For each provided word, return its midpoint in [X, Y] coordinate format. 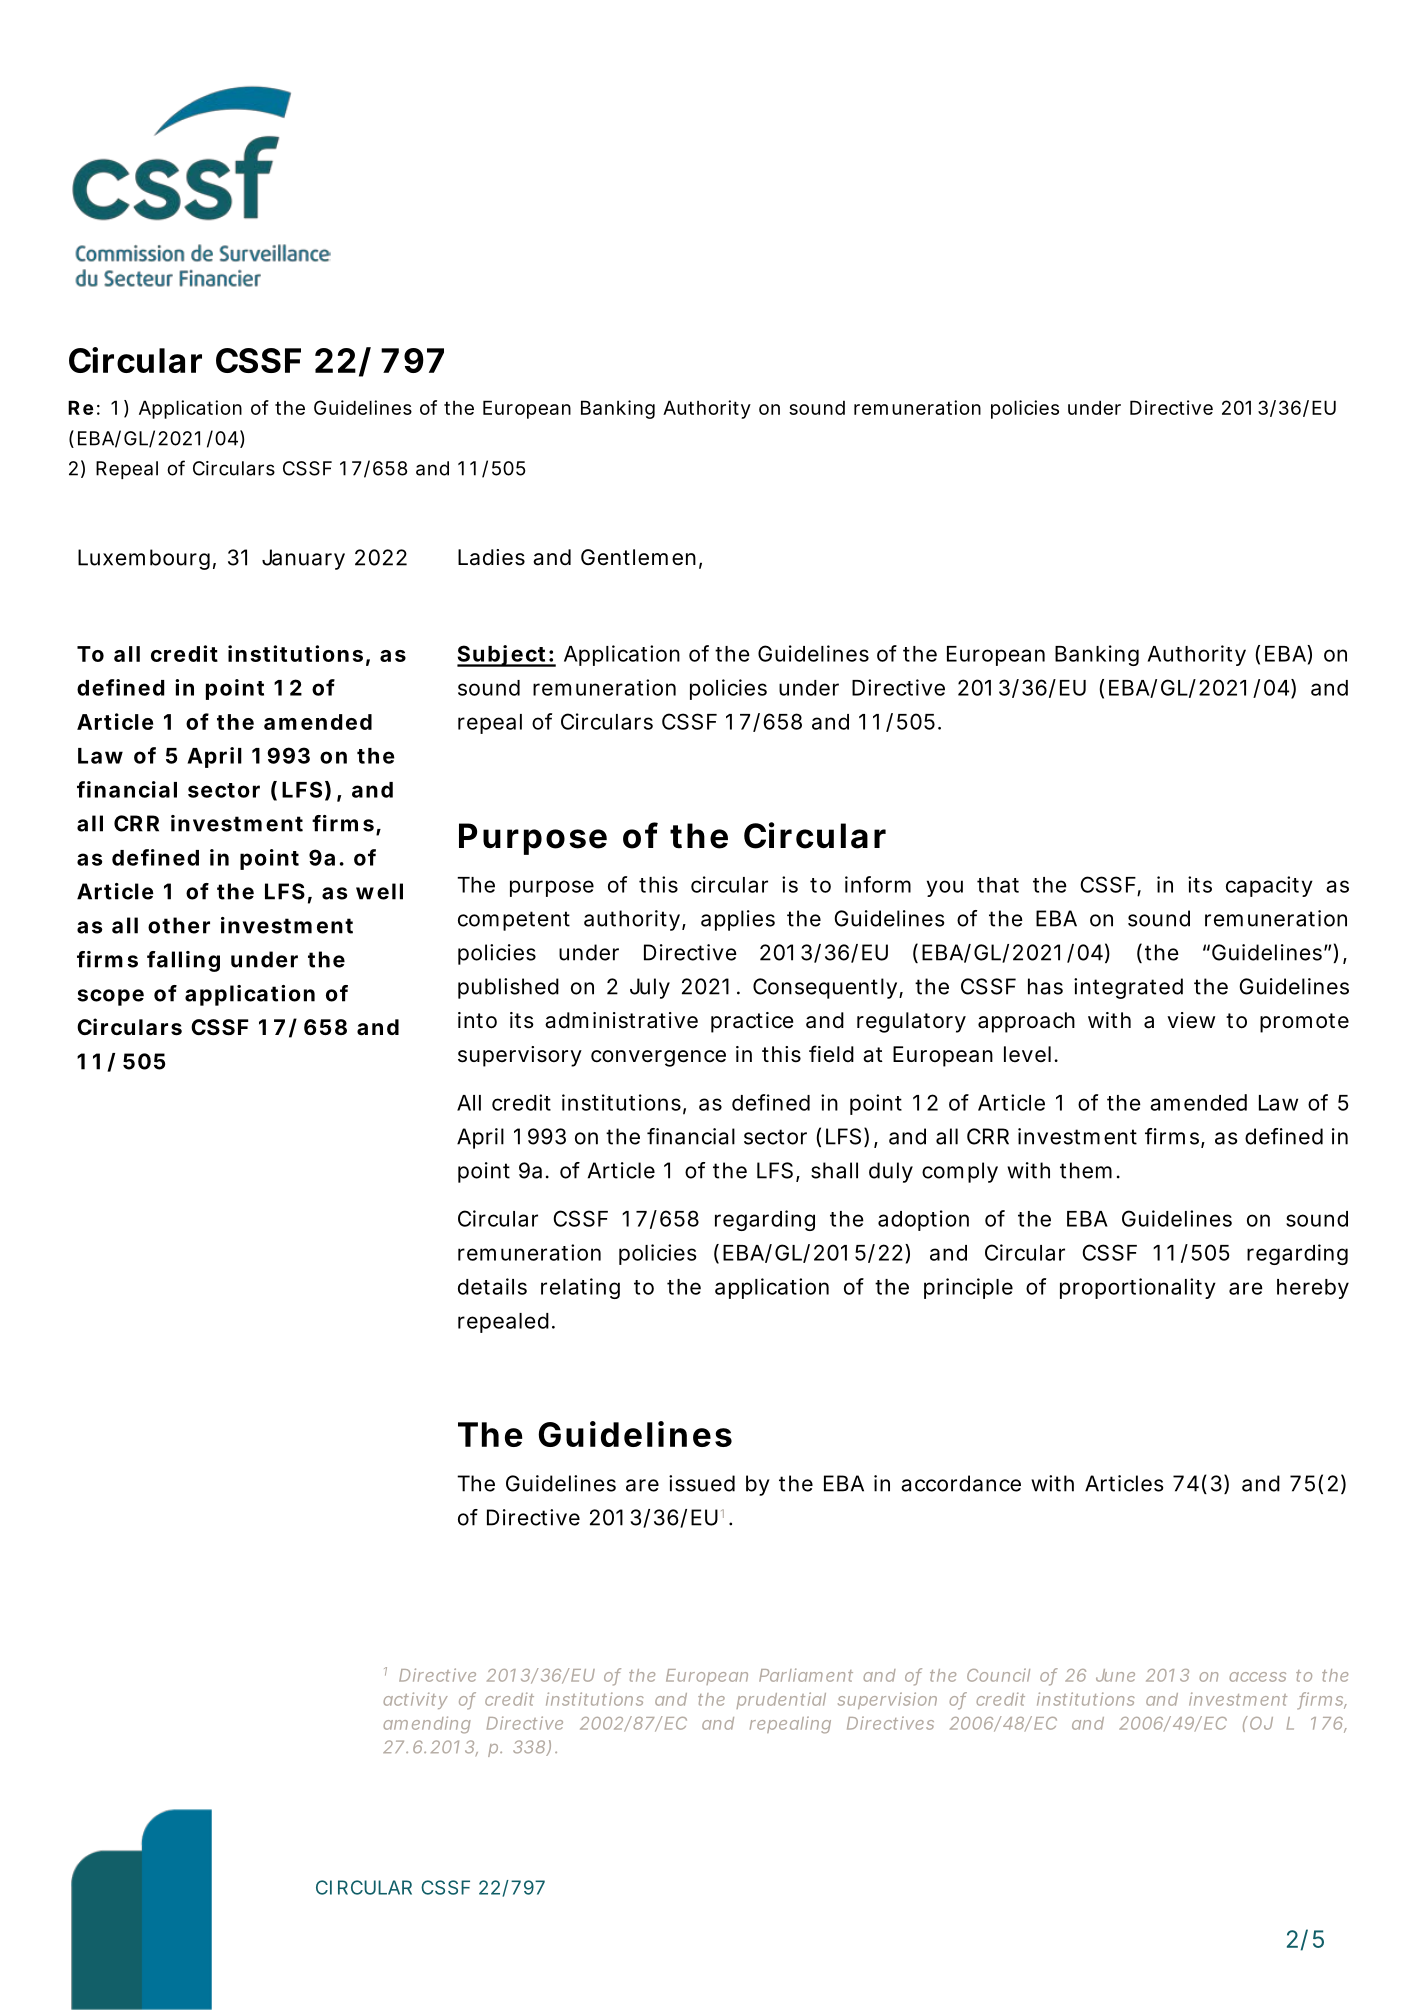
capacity [1269, 886]
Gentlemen [638, 557]
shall [834, 1170]
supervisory [520, 1056]
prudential [781, 1700]
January [303, 559]
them [1086, 1170]
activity [415, 1700]
